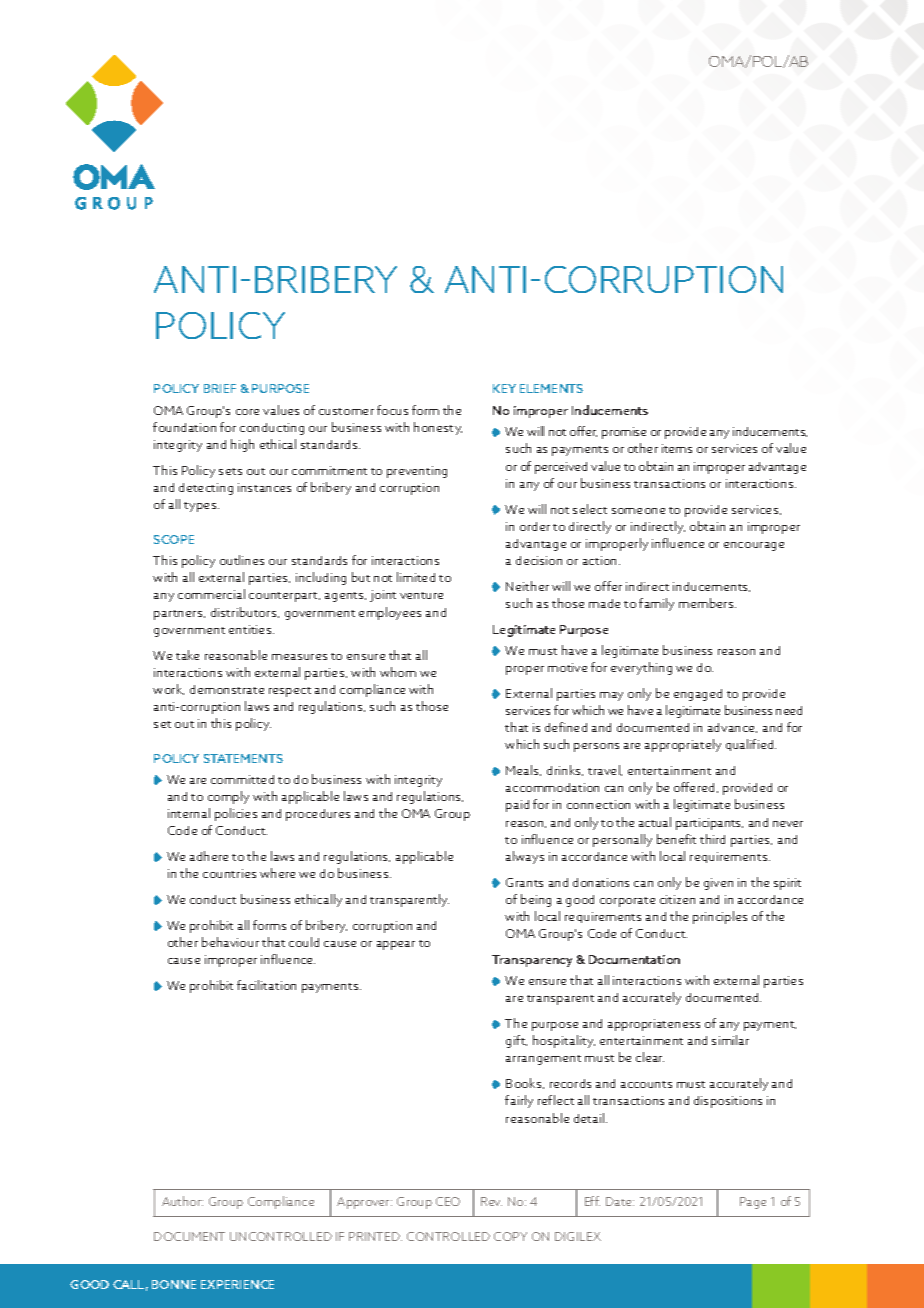 The height and width of the document is (1308, 924). Describe the element at coordinates (237, 1284) in the document. I see `EXPERIENCE` at that location.
